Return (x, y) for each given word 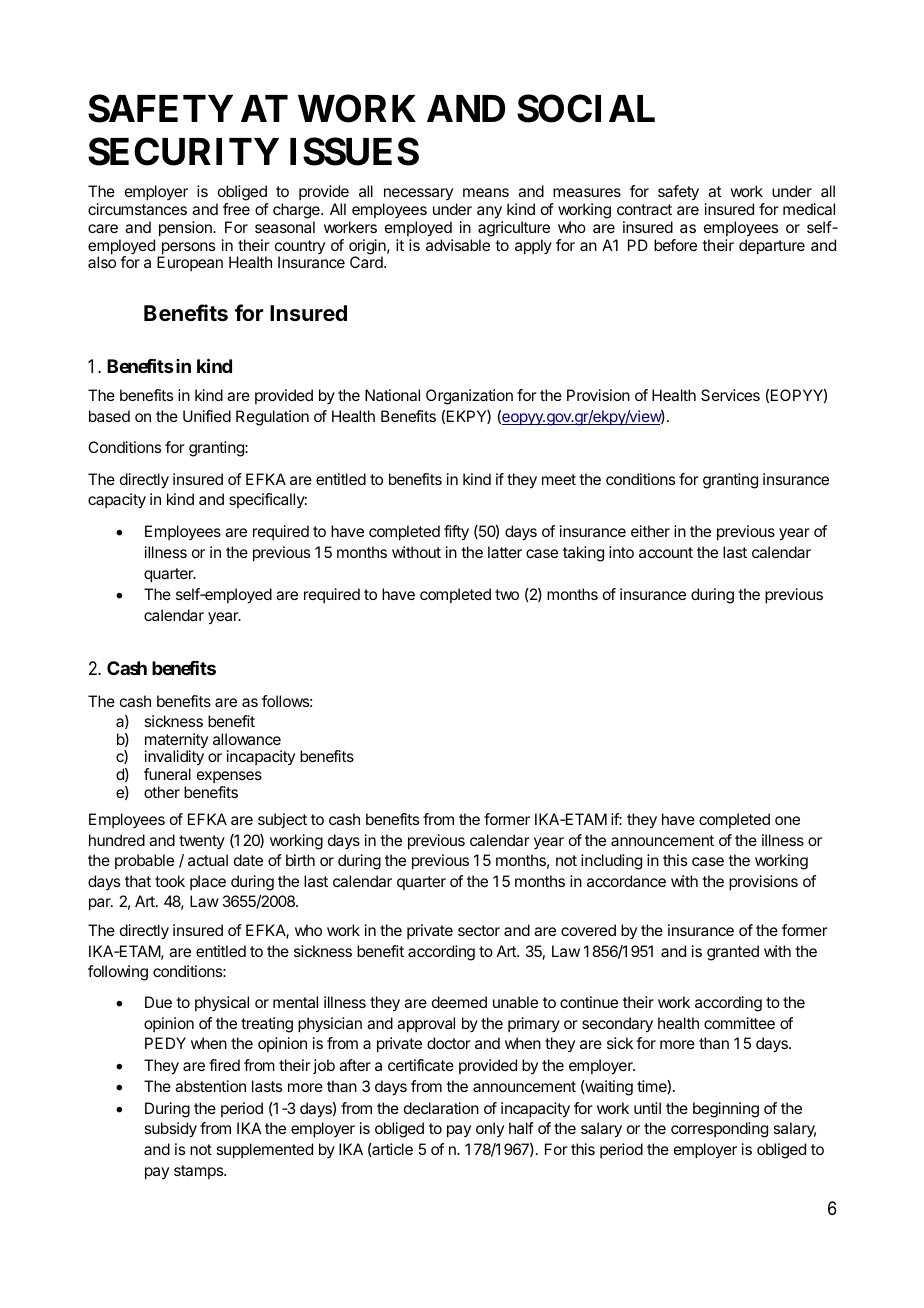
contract (644, 209)
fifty (456, 533)
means (486, 192)
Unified (207, 416)
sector (479, 930)
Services (730, 395)
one (787, 820)
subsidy (170, 1130)
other (162, 792)
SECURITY (183, 151)
